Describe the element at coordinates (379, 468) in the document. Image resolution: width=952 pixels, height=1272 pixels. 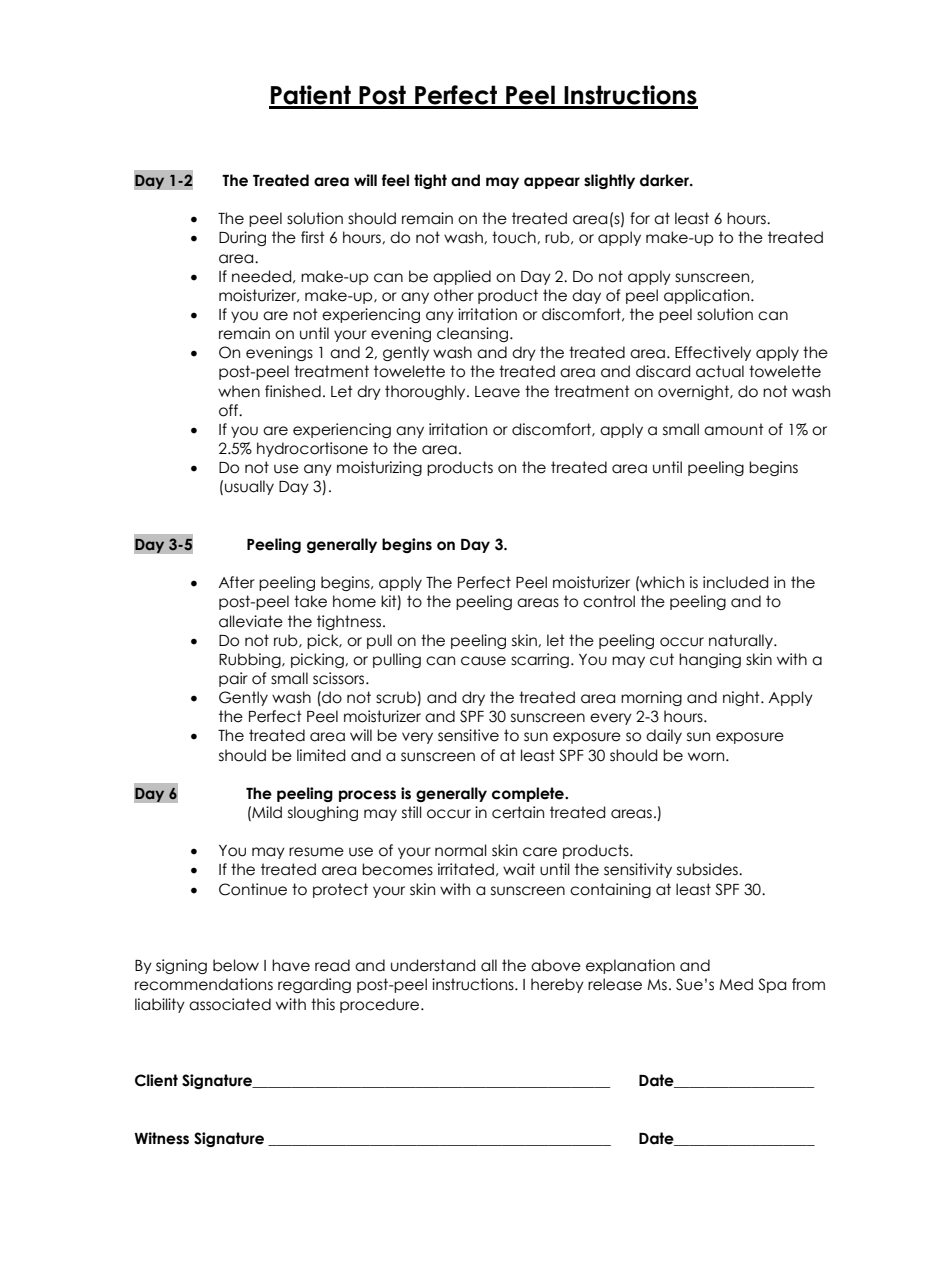
I see `moisturizing` at that location.
